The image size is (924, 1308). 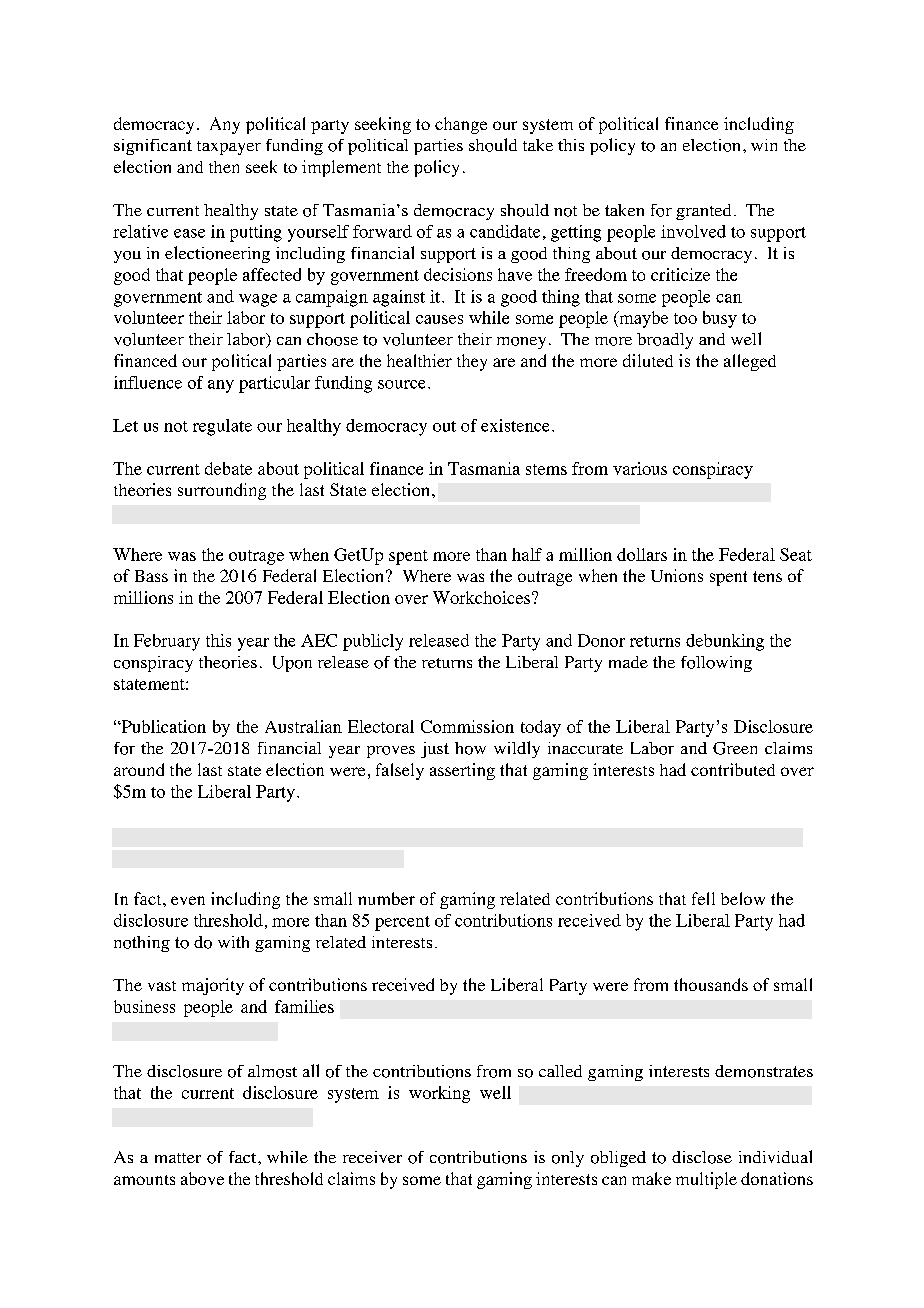 What do you see at coordinates (439, 1094) in the screenshot?
I see `working` at bounding box center [439, 1094].
